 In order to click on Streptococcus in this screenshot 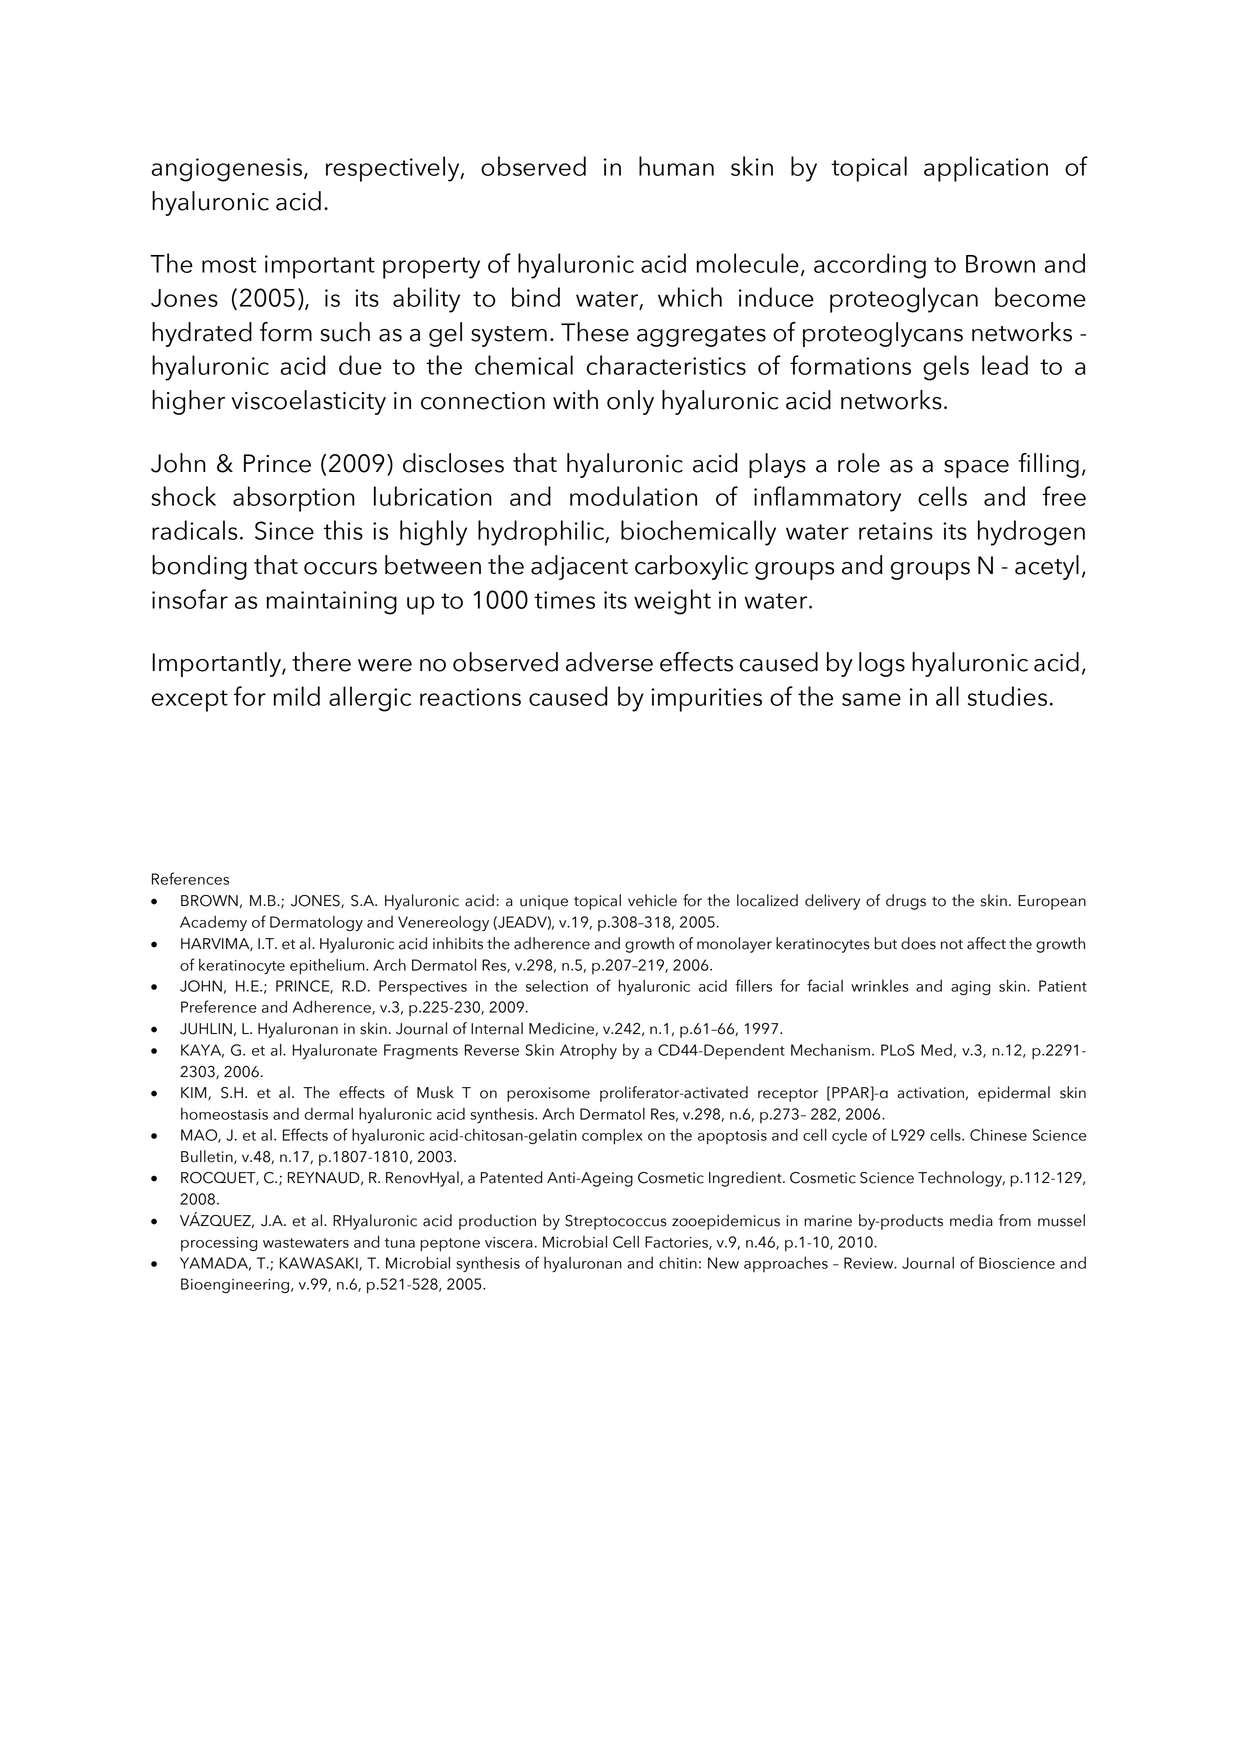, I will do `click(615, 1222)`.
